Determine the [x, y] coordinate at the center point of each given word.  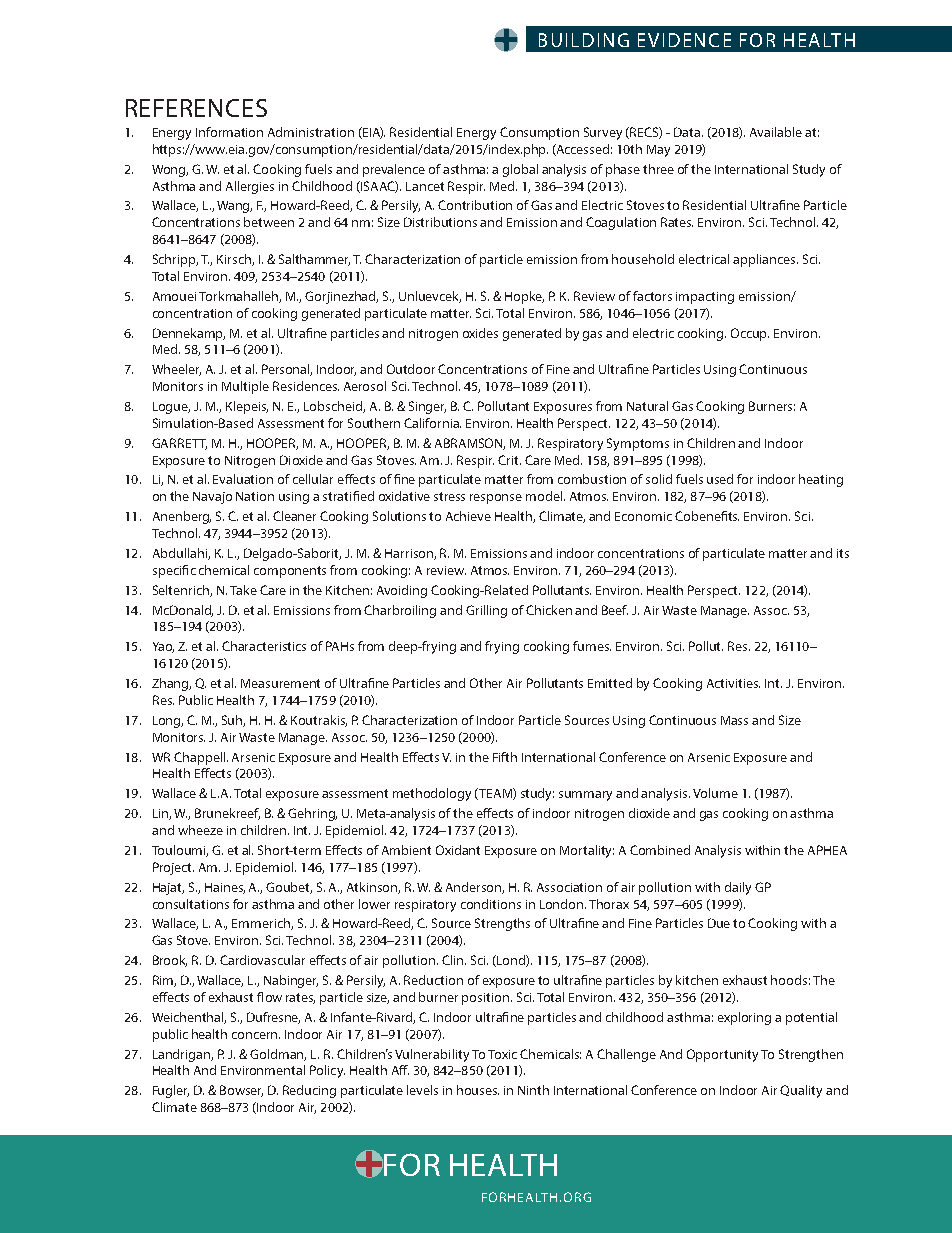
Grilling [486, 611]
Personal [287, 370]
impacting [705, 298]
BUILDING [584, 40]
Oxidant [458, 850]
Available [776, 132]
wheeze [200, 830]
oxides [480, 333]
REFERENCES [196, 108]
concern [256, 1035]
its [843, 553]
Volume [715, 793]
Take [243, 590]
